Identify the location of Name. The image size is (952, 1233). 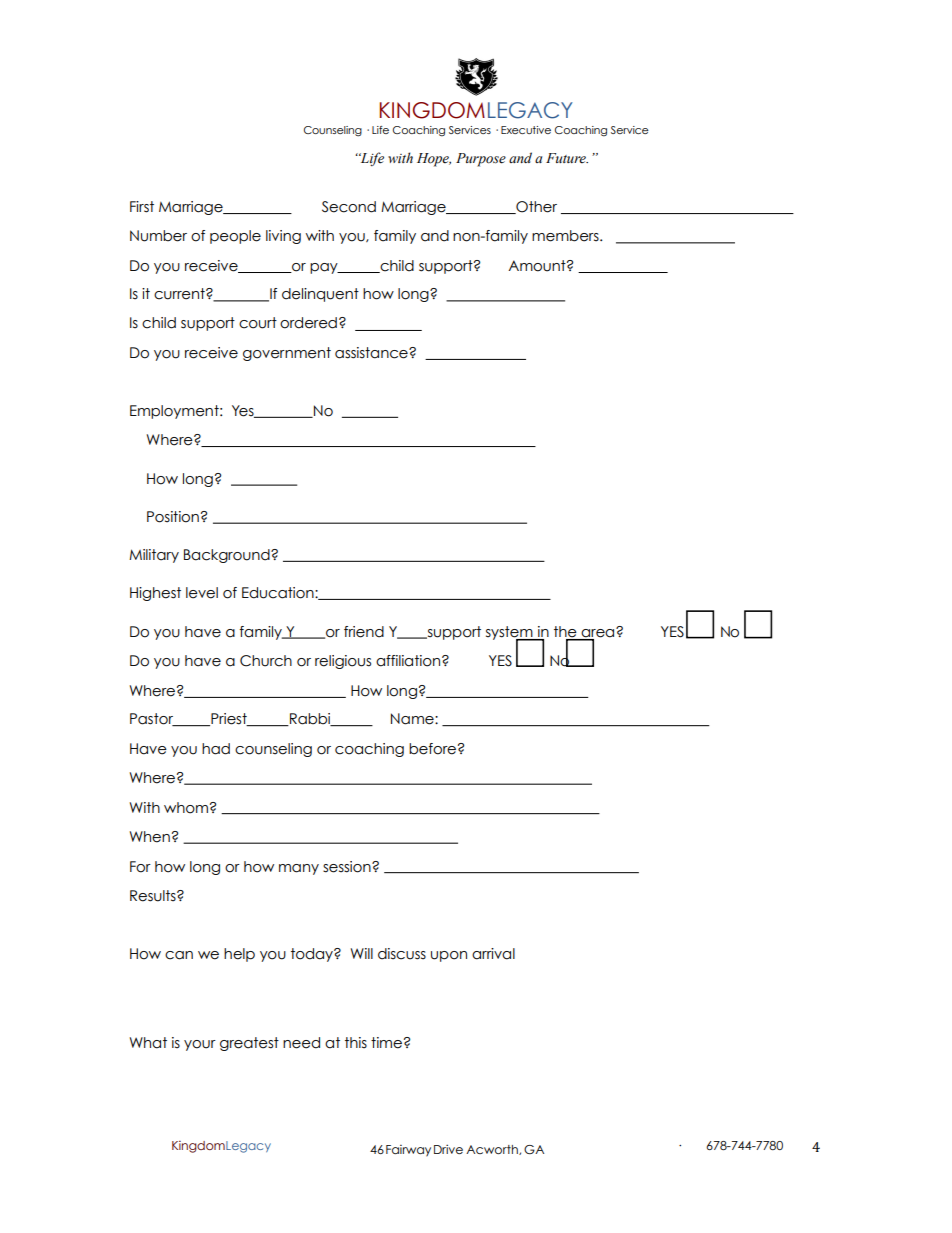
(413, 719).
